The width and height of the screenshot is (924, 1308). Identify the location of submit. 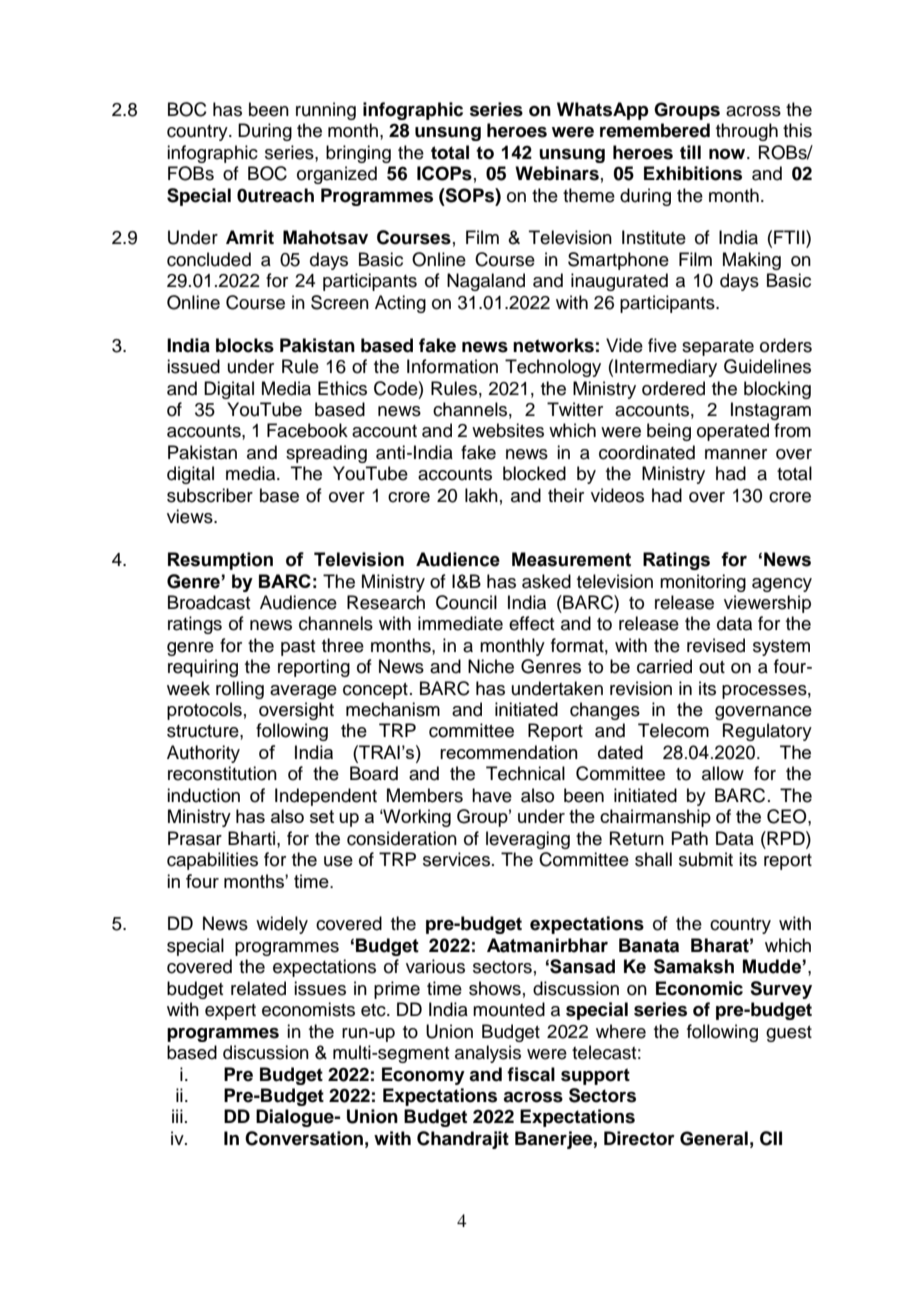
(706, 859).
